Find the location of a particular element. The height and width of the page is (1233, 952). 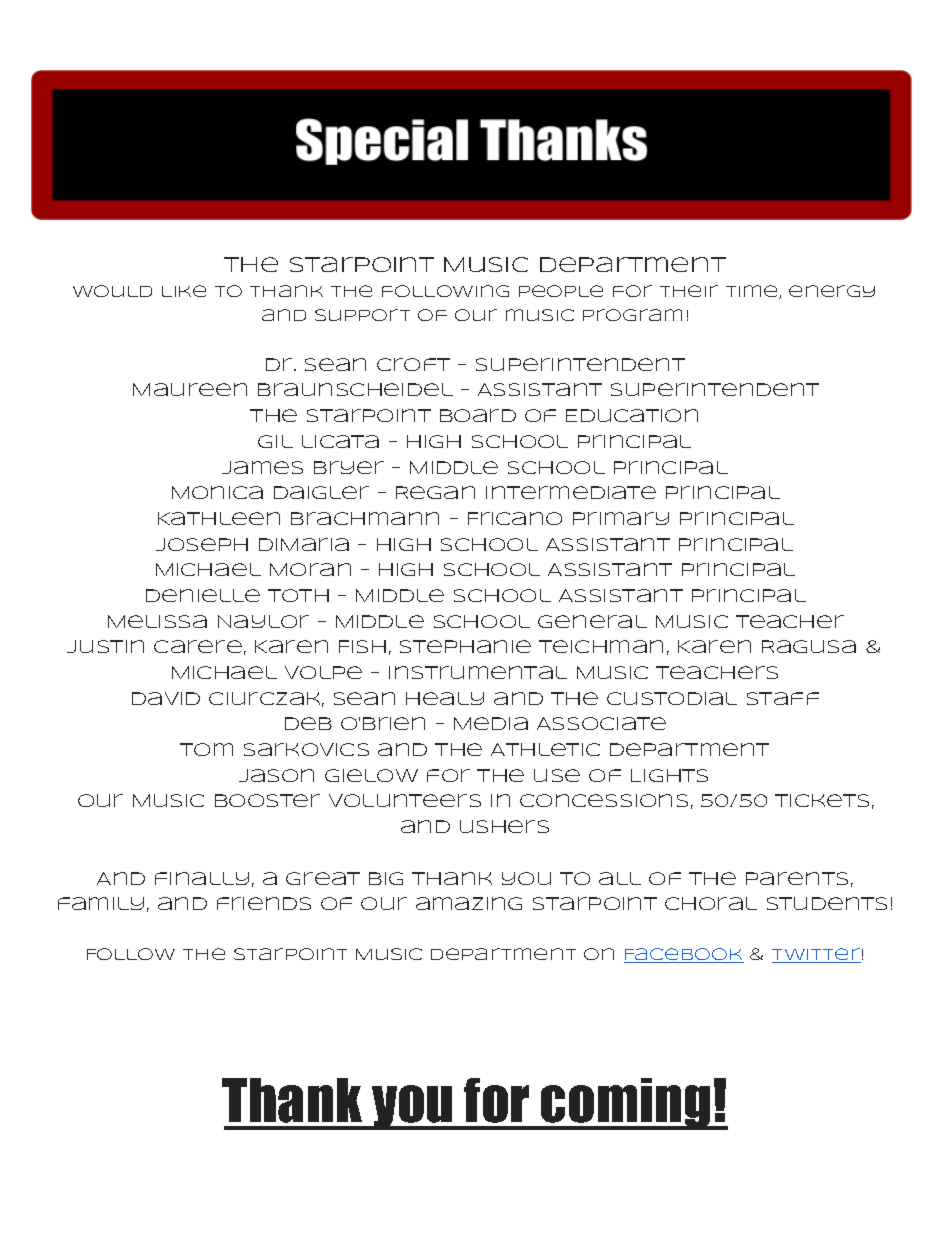

coming is located at coordinates (626, 1104).
